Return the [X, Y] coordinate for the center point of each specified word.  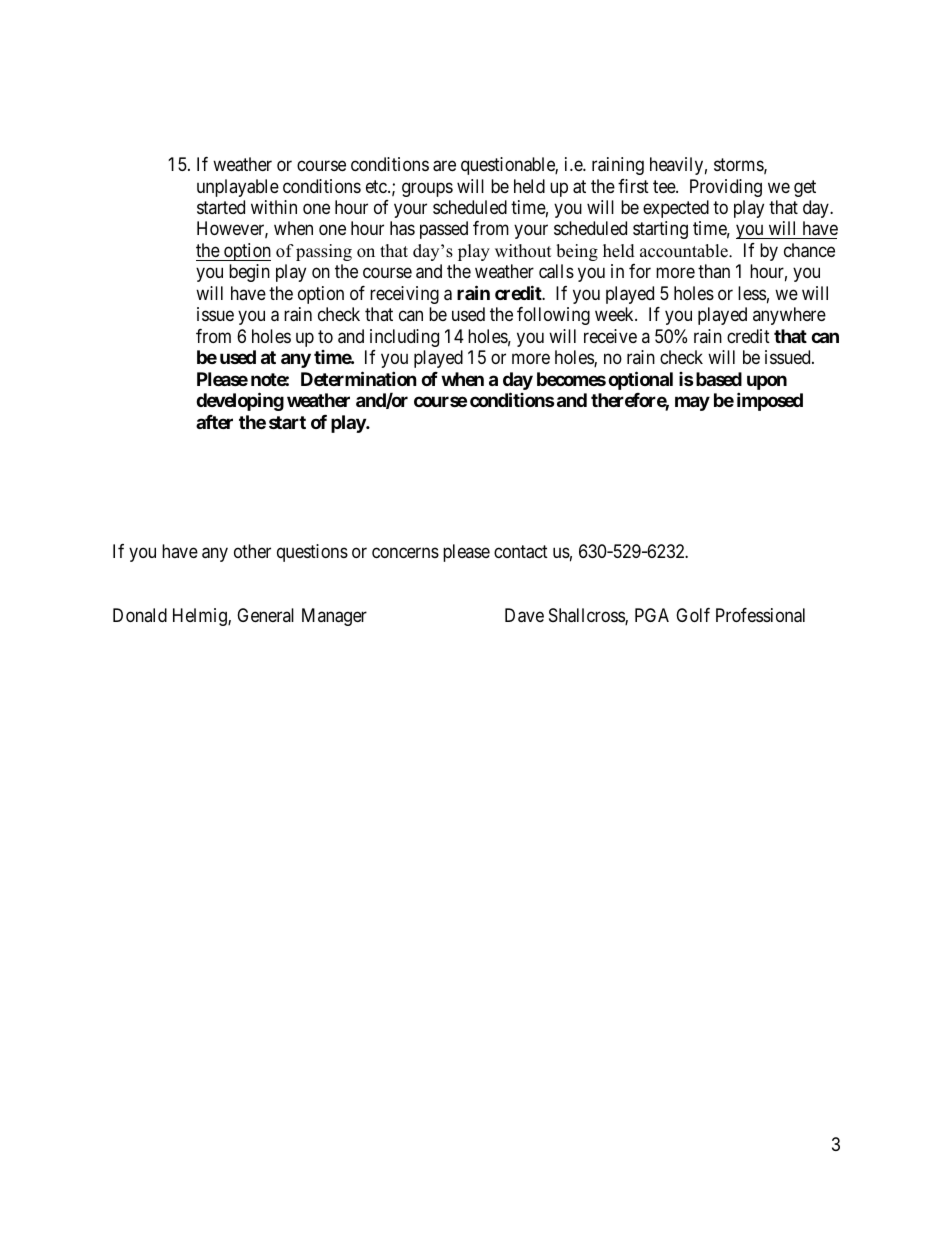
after [214, 422]
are [444, 166]
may [692, 404]
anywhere [789, 316]
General [265, 615]
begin [249, 273]
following [553, 316]
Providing [726, 188]
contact [521, 552]
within [274, 207]
